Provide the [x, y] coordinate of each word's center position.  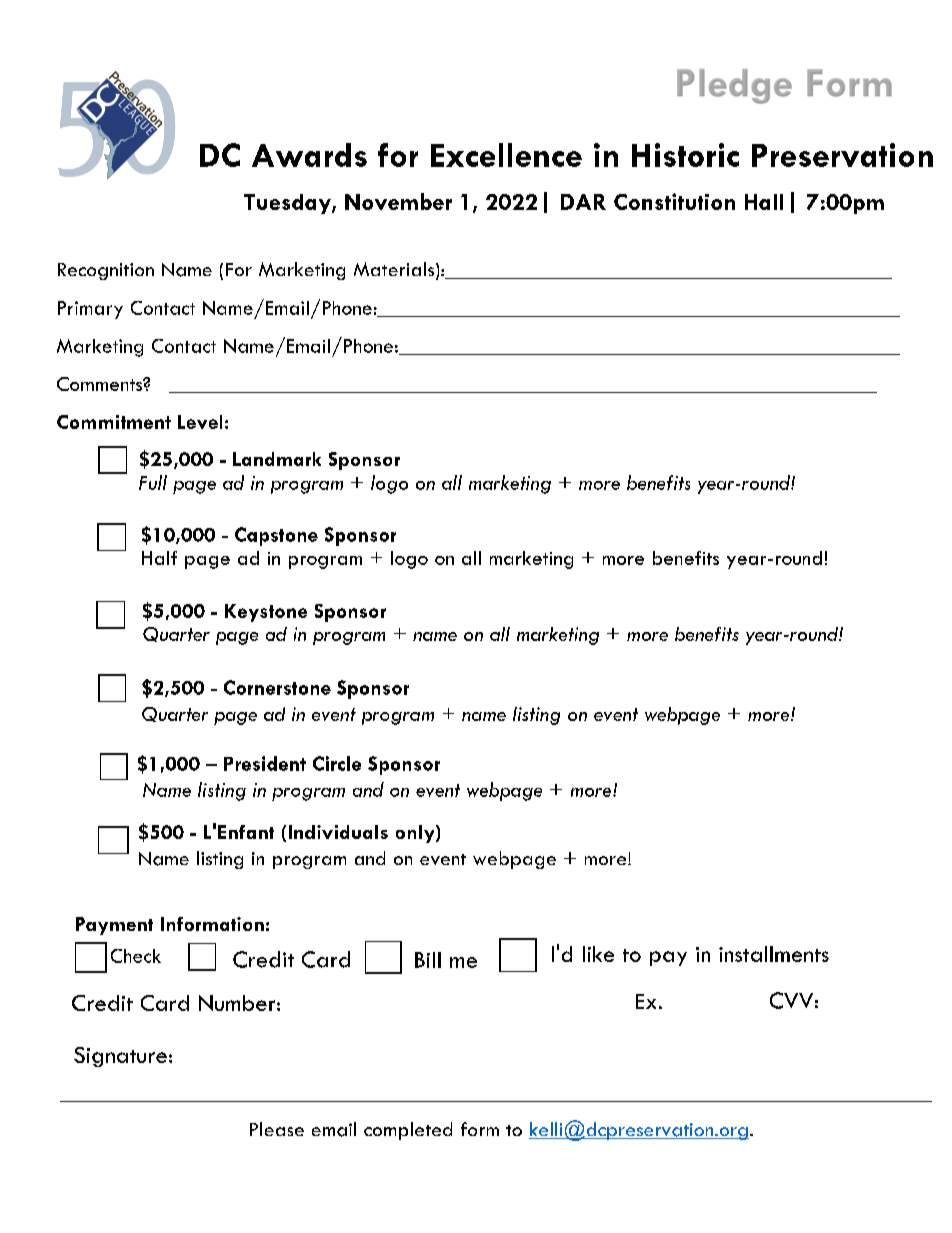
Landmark [277, 459]
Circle [337, 763]
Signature [120, 1057]
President [265, 763]
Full [153, 482]
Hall [764, 202]
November [398, 201]
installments [774, 954]
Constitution [674, 201]
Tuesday [288, 204]
